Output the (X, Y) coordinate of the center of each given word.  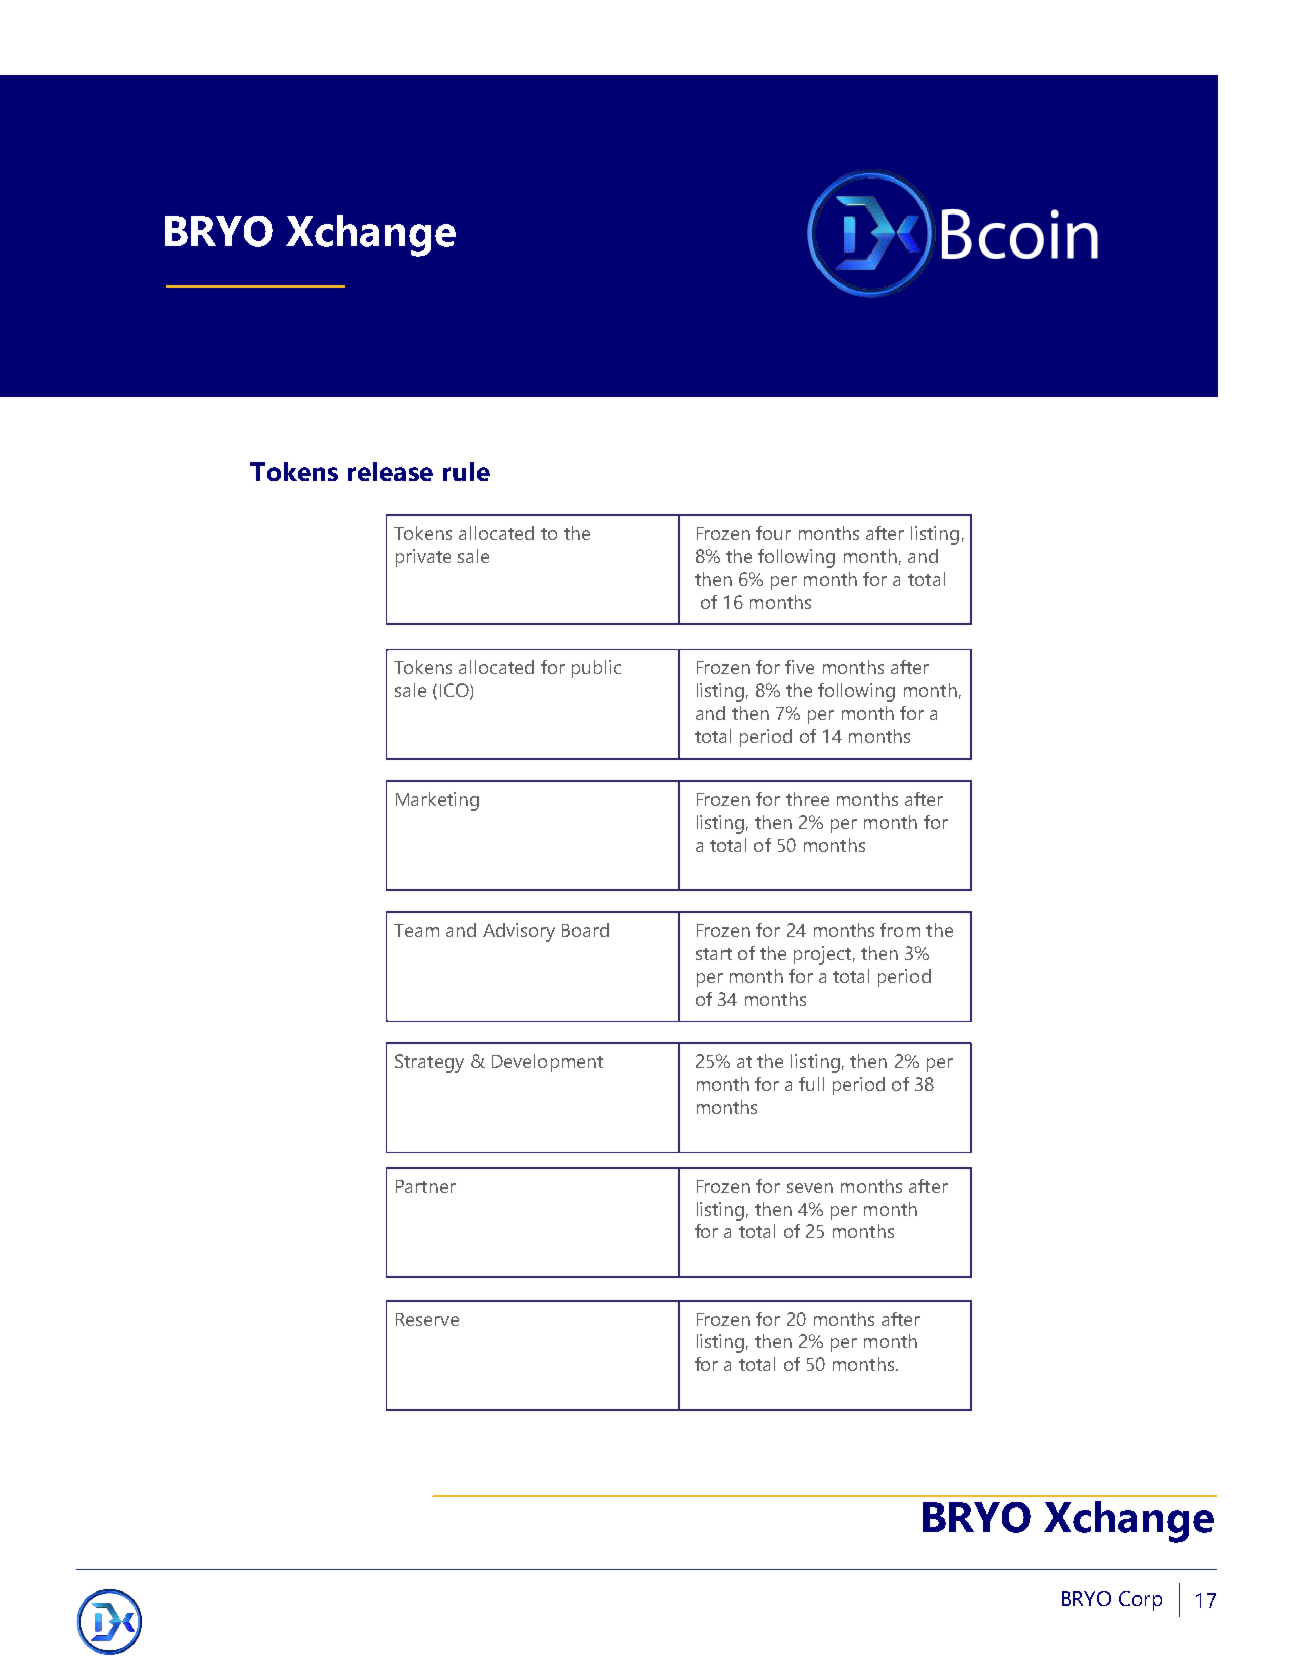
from (900, 930)
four (773, 533)
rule (466, 471)
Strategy (429, 1063)
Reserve (427, 1319)
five (799, 667)
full (811, 1084)
